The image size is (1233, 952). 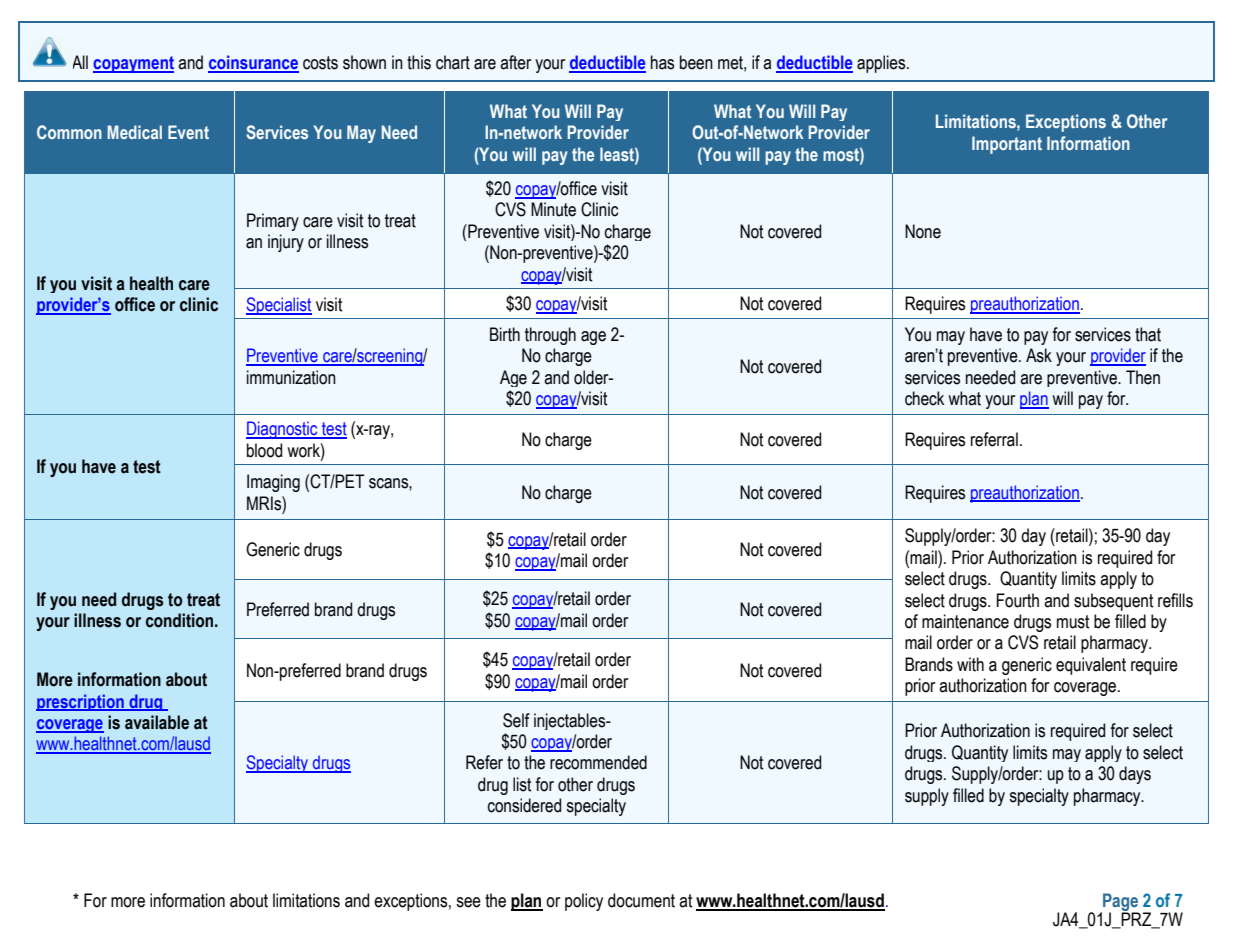 What do you see at coordinates (291, 377) in the screenshot?
I see `immunization` at bounding box center [291, 377].
